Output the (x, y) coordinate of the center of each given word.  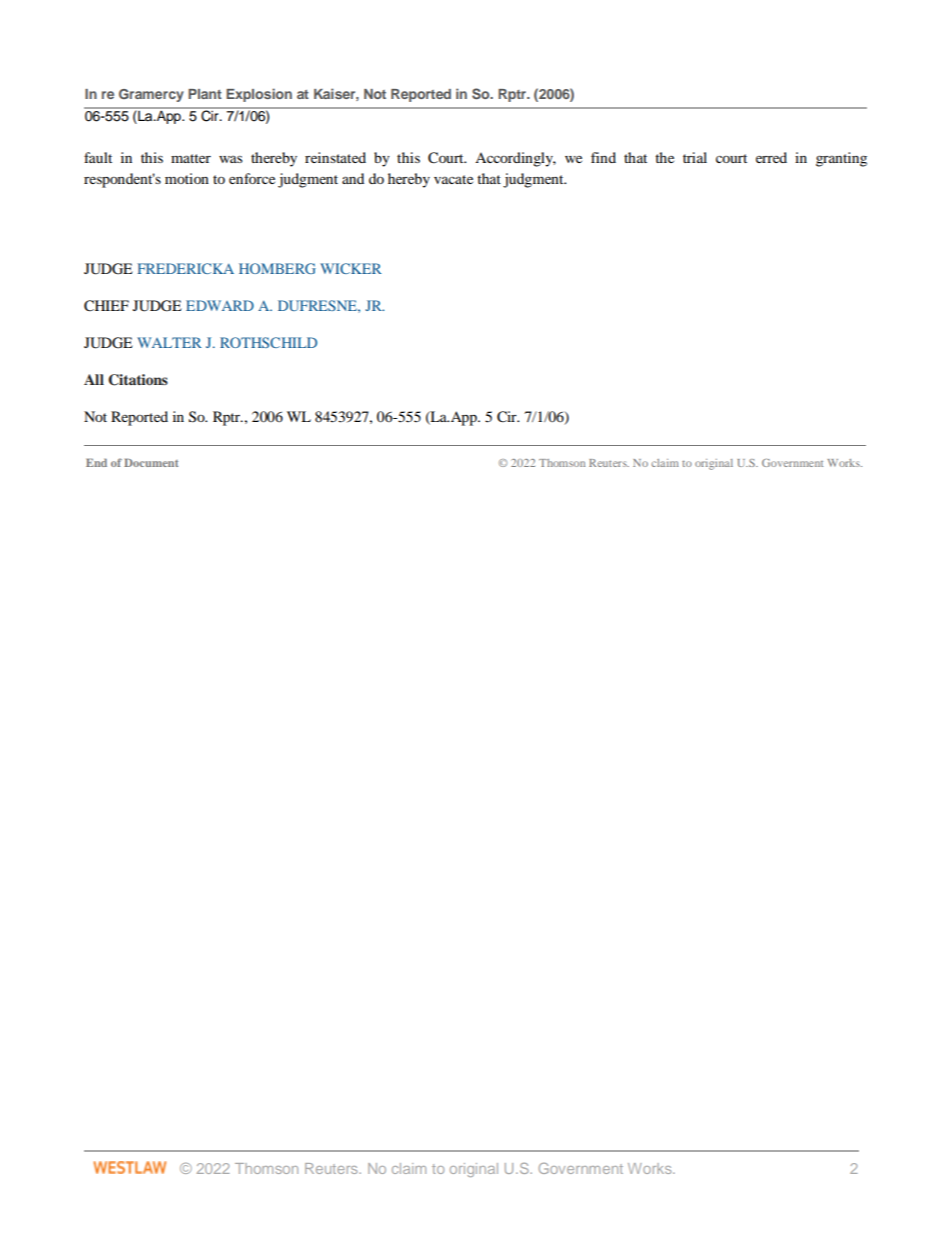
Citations (138, 380)
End (96, 462)
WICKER (351, 268)
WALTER (169, 342)
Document (151, 462)
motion (187, 178)
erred (771, 157)
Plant (205, 94)
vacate (453, 179)
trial (695, 157)
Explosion (259, 95)
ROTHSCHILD (268, 342)
